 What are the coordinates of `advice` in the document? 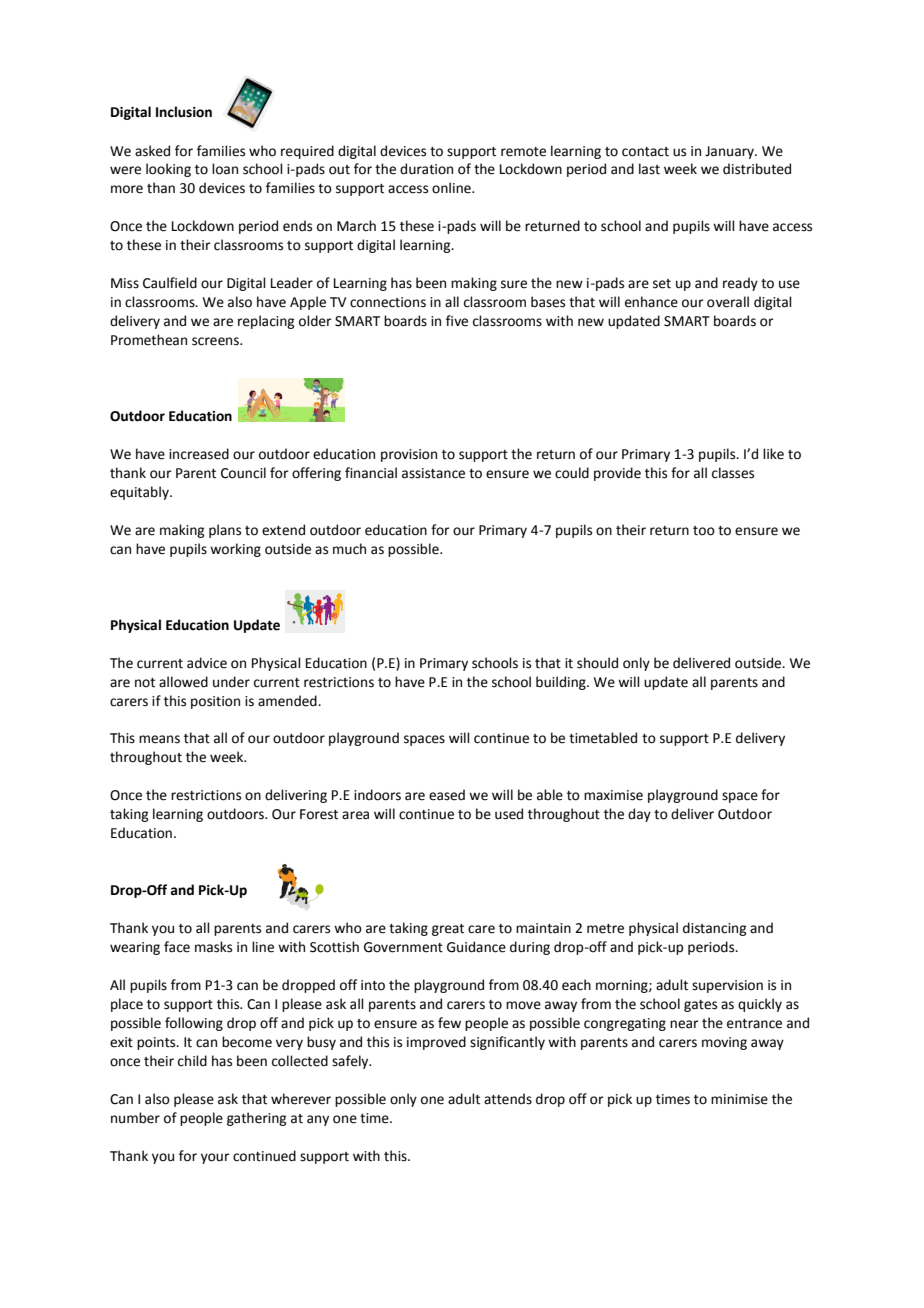 It's located at (207, 663).
